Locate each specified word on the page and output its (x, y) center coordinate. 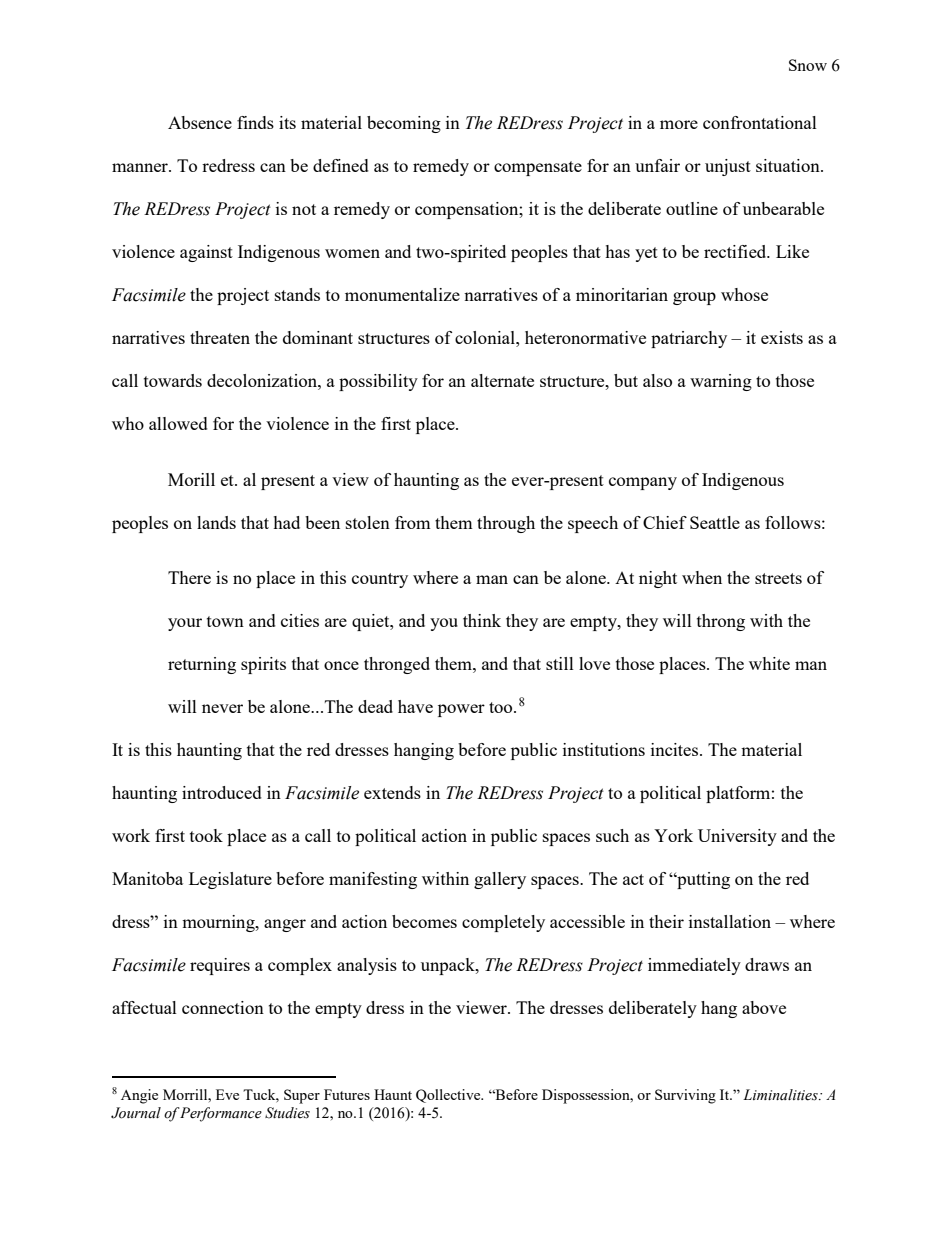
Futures (347, 1094)
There (189, 577)
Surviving (685, 1096)
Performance (220, 1114)
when (702, 577)
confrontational (760, 122)
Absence (200, 122)
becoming (404, 124)
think (482, 620)
